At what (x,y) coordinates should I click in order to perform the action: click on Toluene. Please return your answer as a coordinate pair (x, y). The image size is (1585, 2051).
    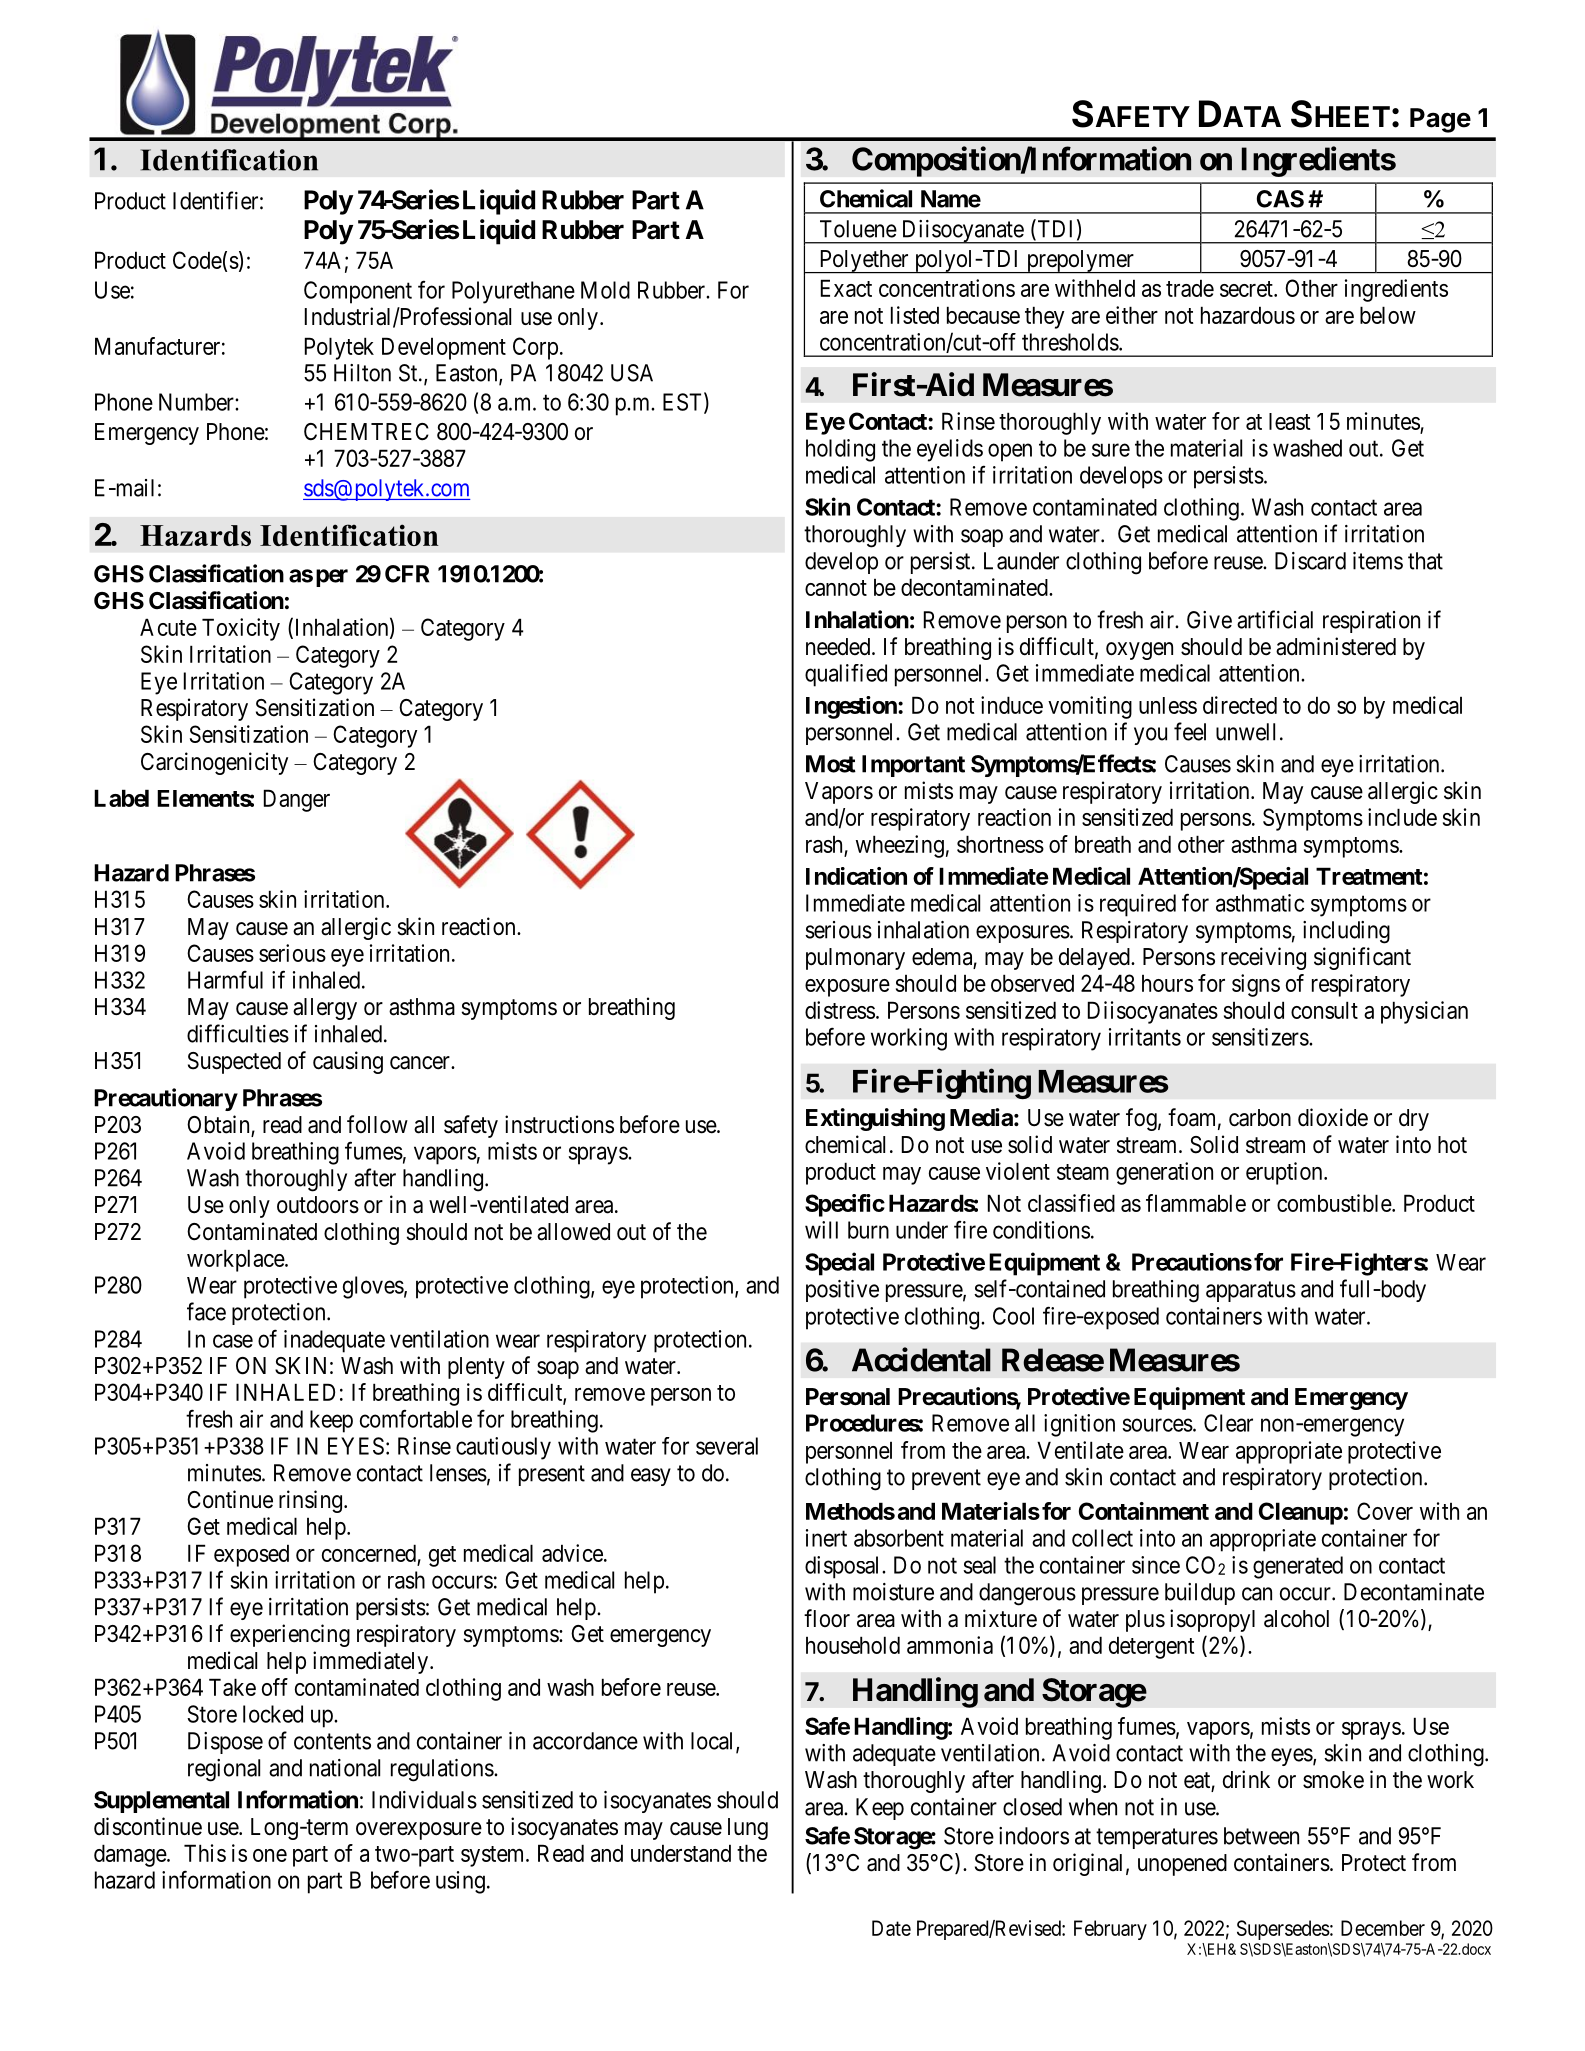
    Looking at the image, I should click on (858, 229).
